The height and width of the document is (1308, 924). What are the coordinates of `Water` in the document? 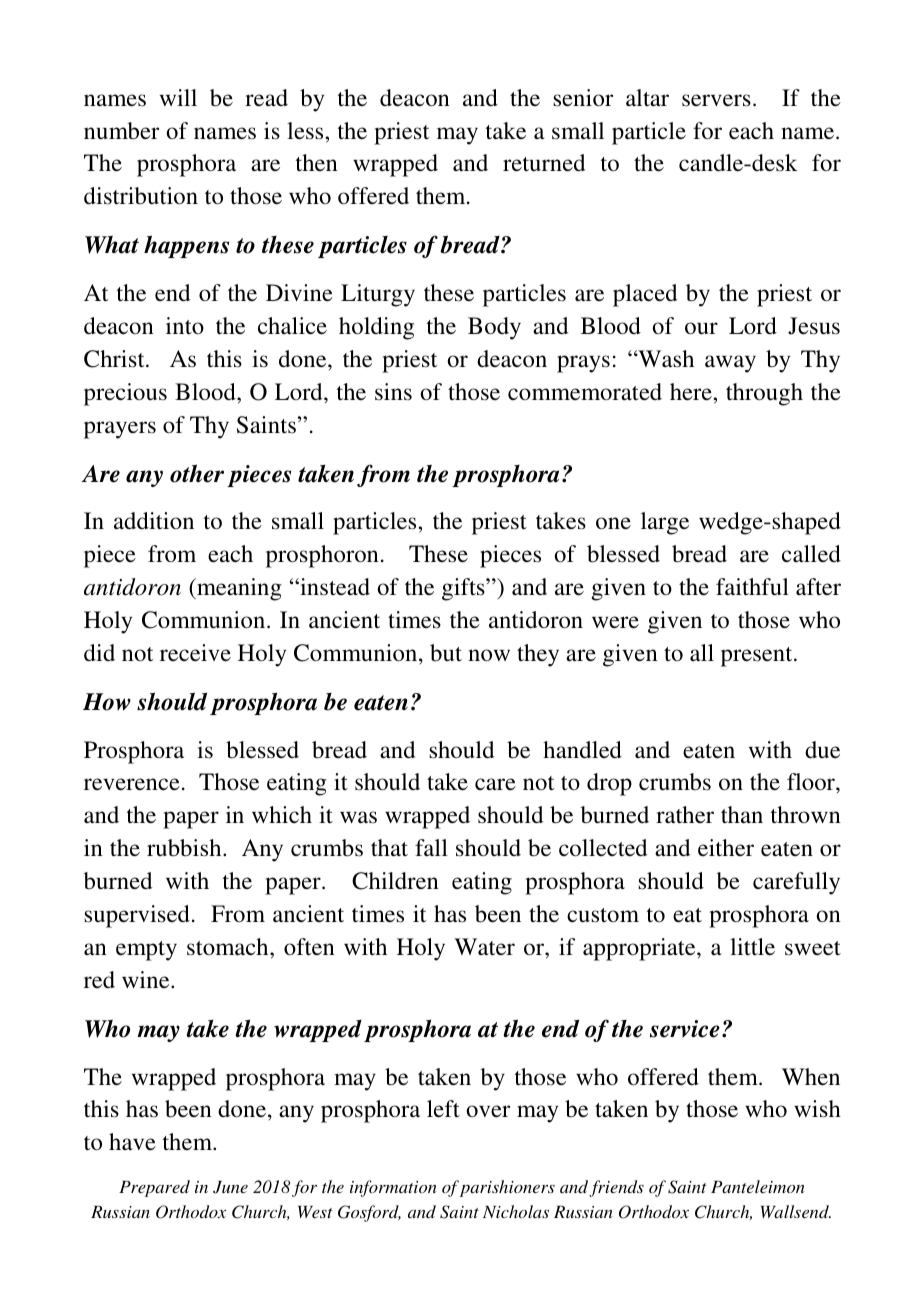 It's located at (484, 946).
